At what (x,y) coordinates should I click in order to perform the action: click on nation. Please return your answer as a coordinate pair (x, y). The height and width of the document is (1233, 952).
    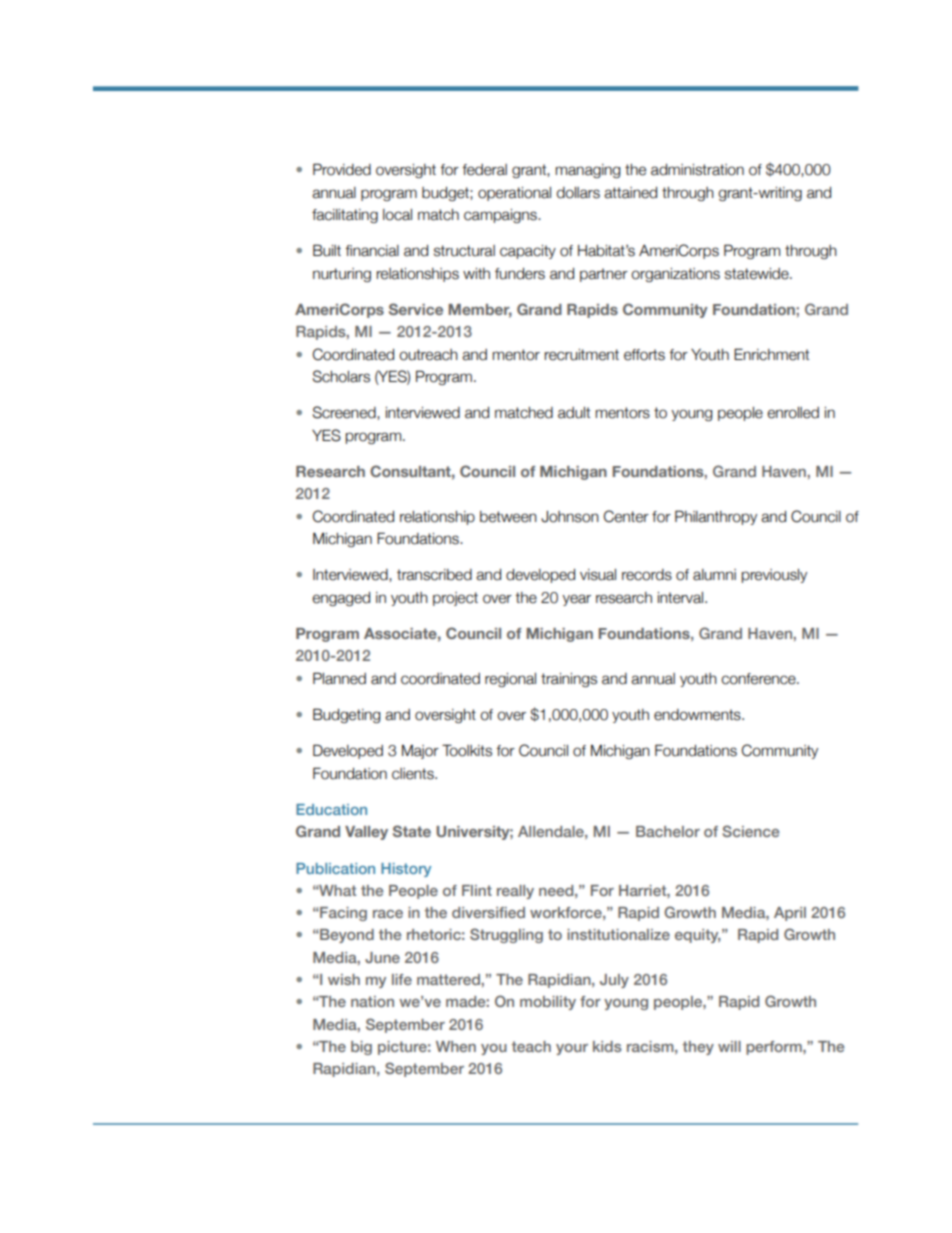
    Looking at the image, I should click on (372, 1001).
